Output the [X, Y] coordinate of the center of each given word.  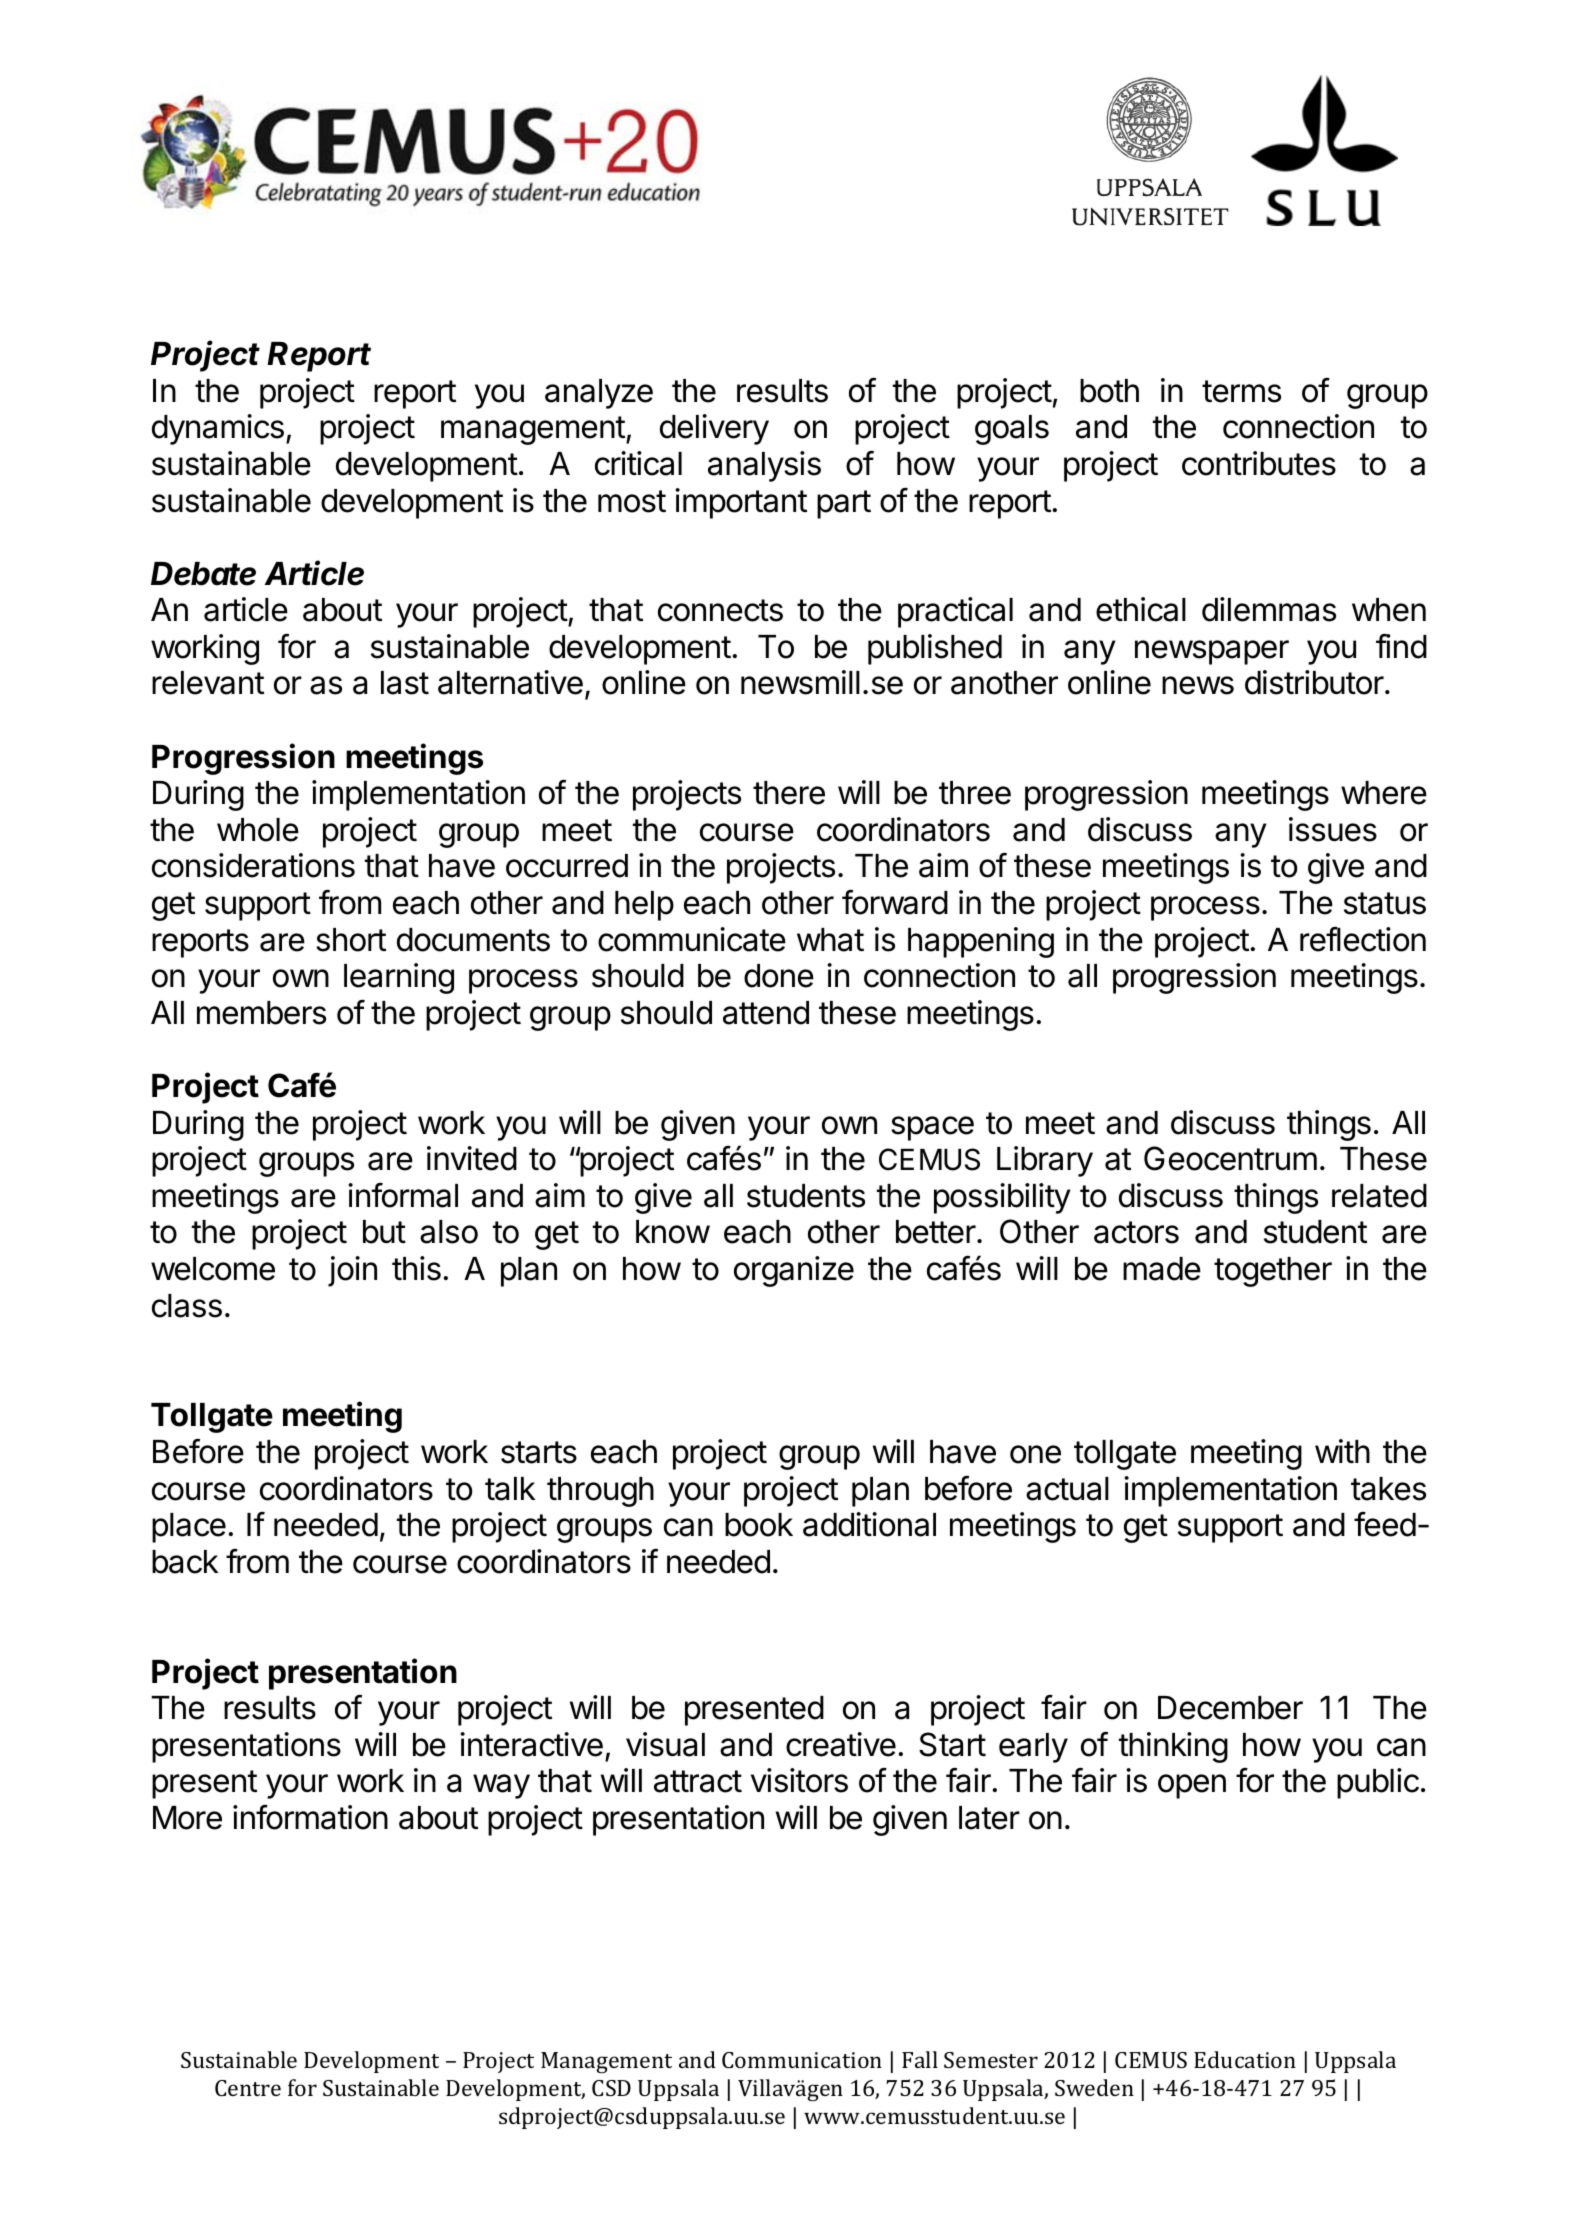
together [1273, 1272]
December [1230, 1708]
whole [258, 830]
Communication [802, 2060]
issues [1333, 829]
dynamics [218, 429]
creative [841, 1744]
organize [794, 1271]
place [189, 1528]
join [352, 1271]
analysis [764, 466]
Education [1245, 2059]
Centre [248, 2088]
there [789, 793]
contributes [1259, 463]
